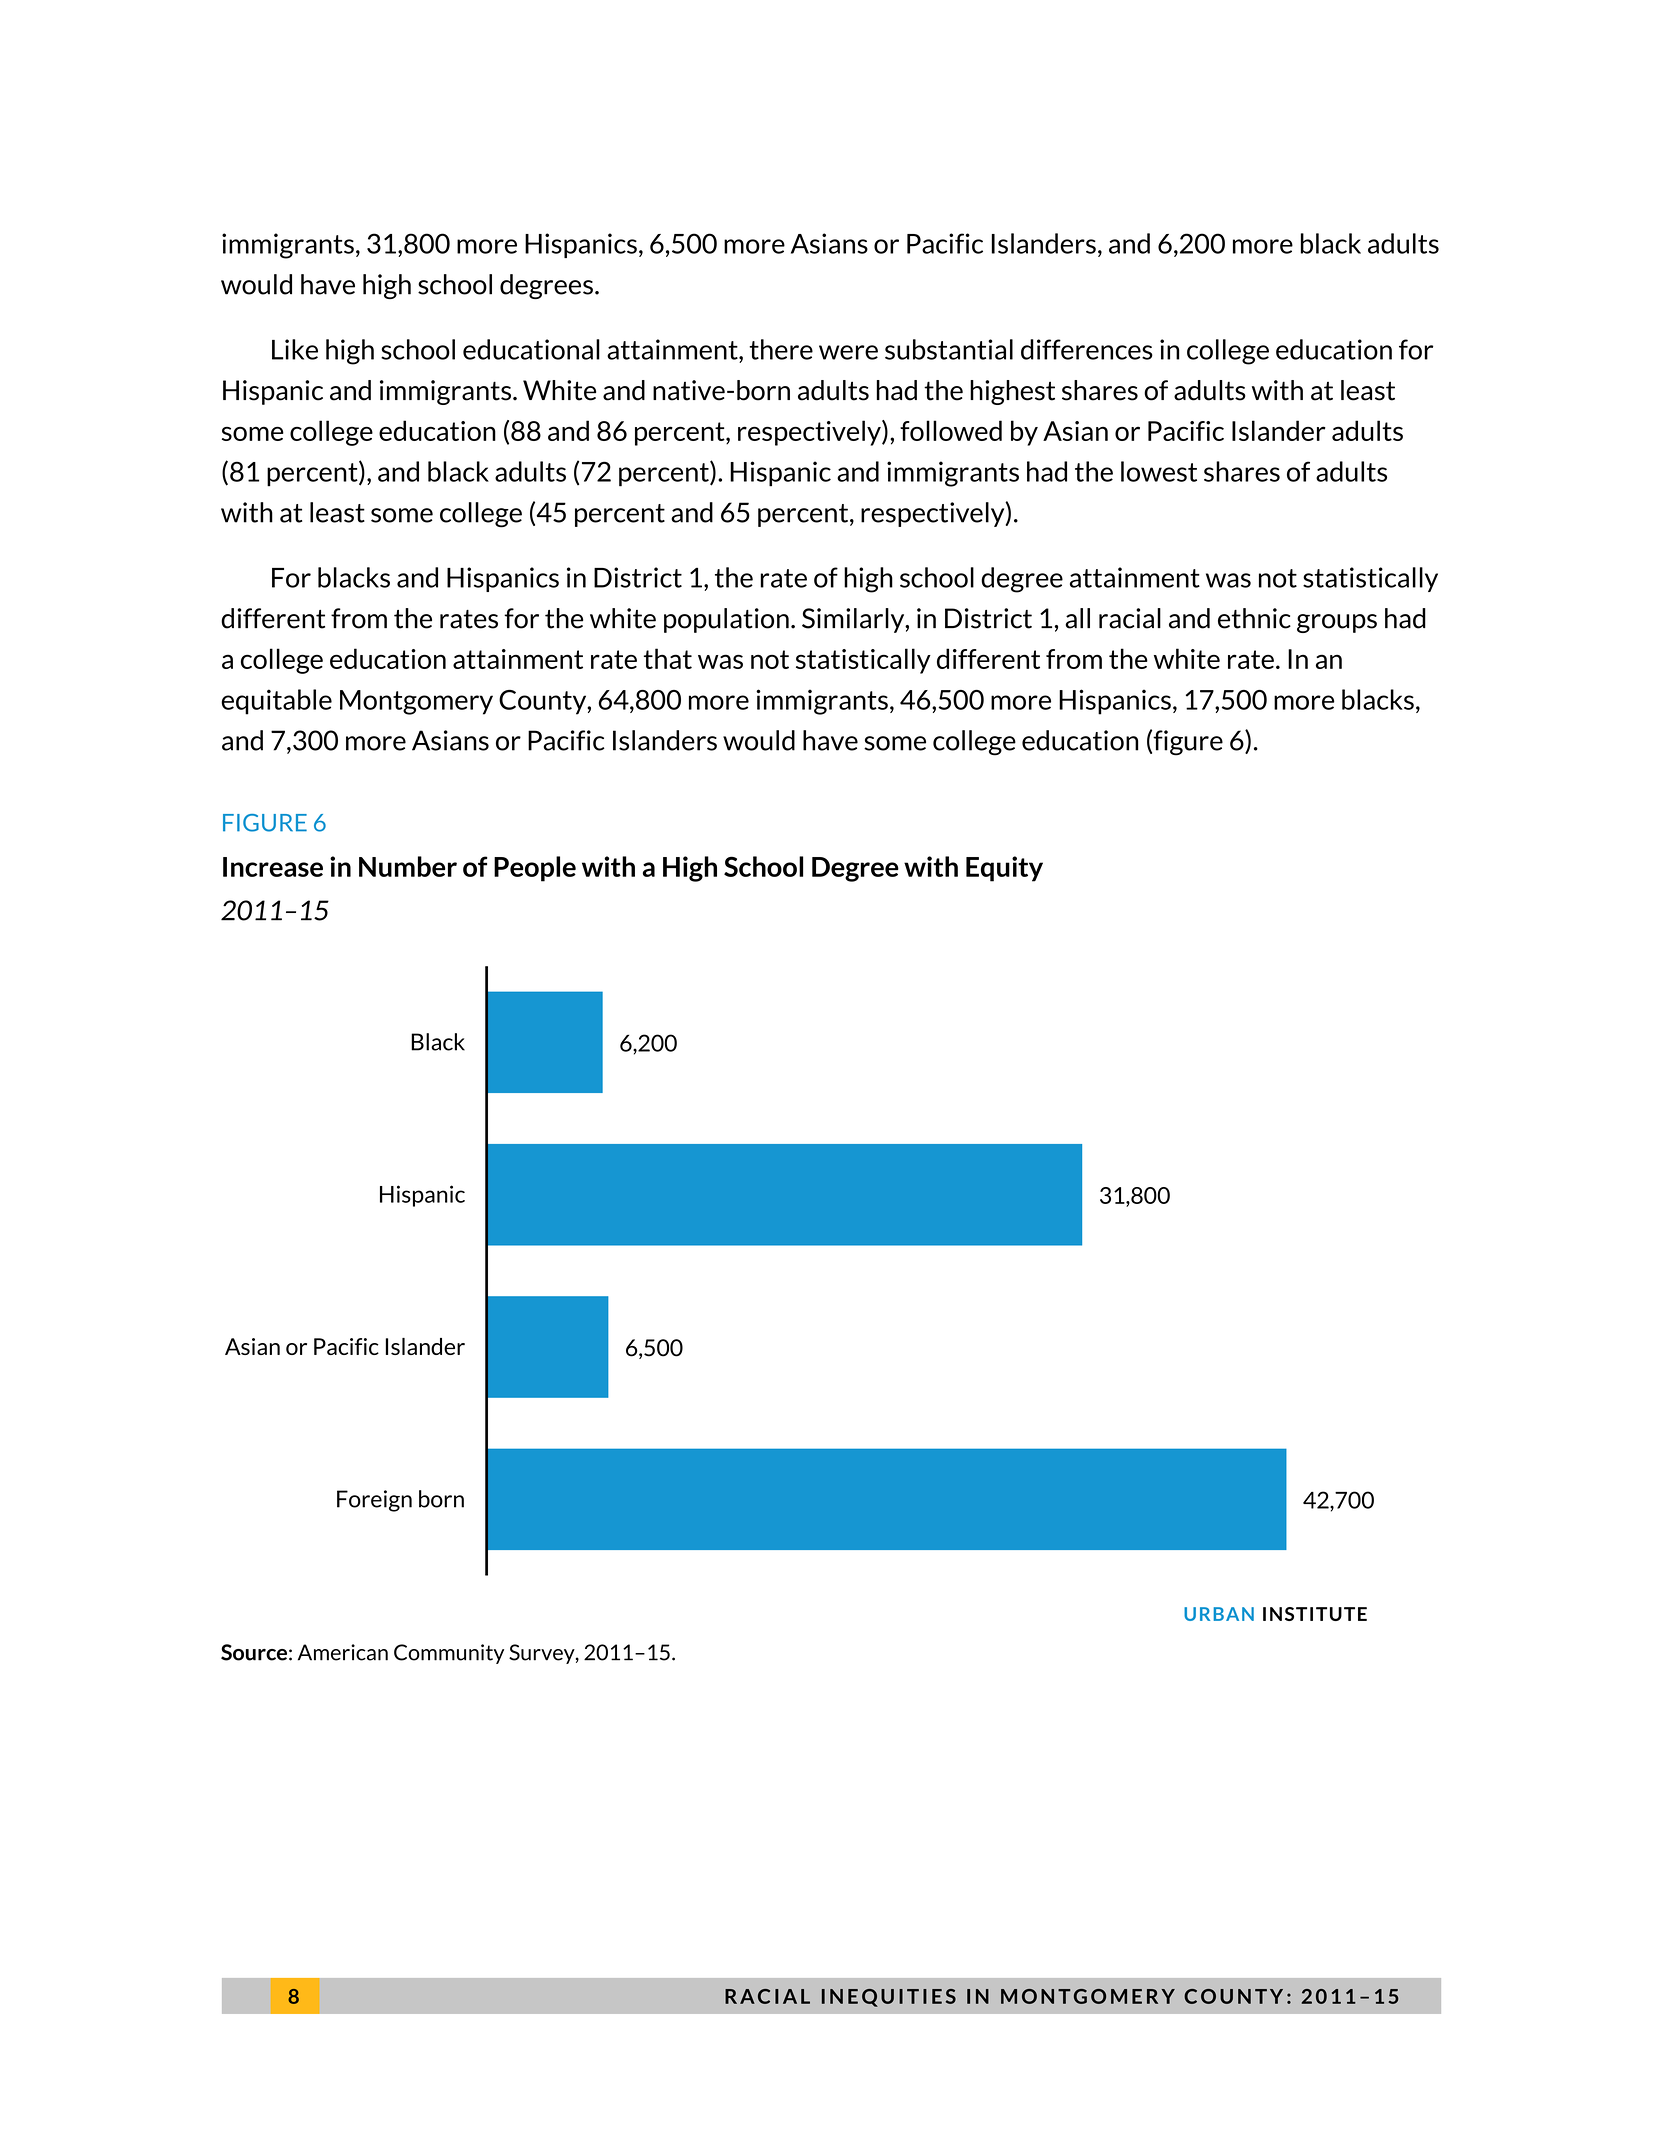 The image size is (1661, 2150). What do you see at coordinates (449, 1654) in the image?
I see `Community` at bounding box center [449, 1654].
